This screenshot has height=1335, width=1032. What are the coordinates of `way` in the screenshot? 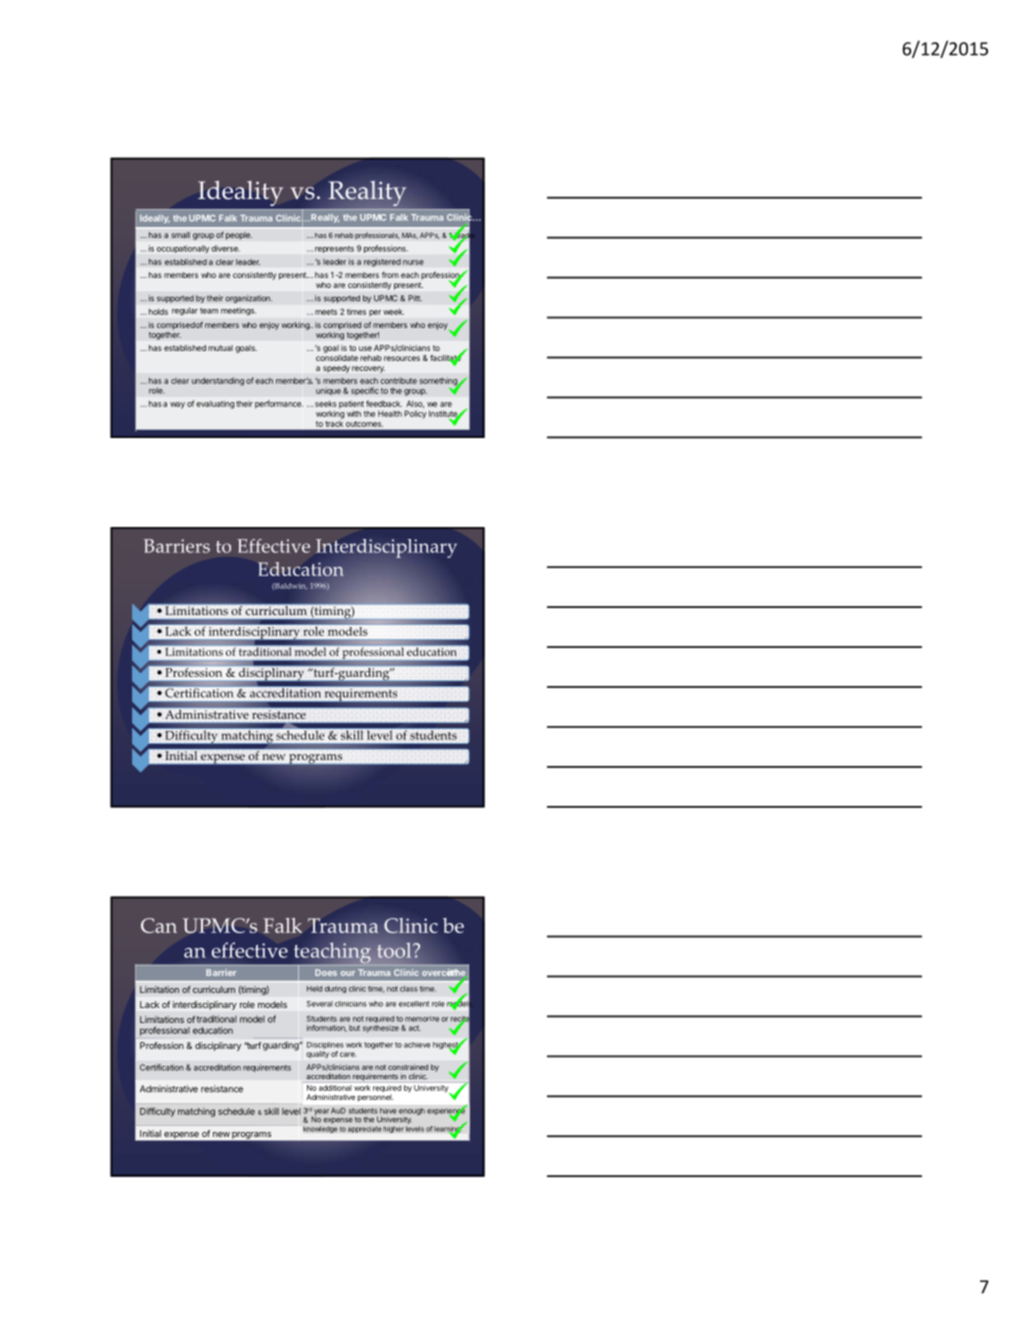 It's located at (177, 405).
